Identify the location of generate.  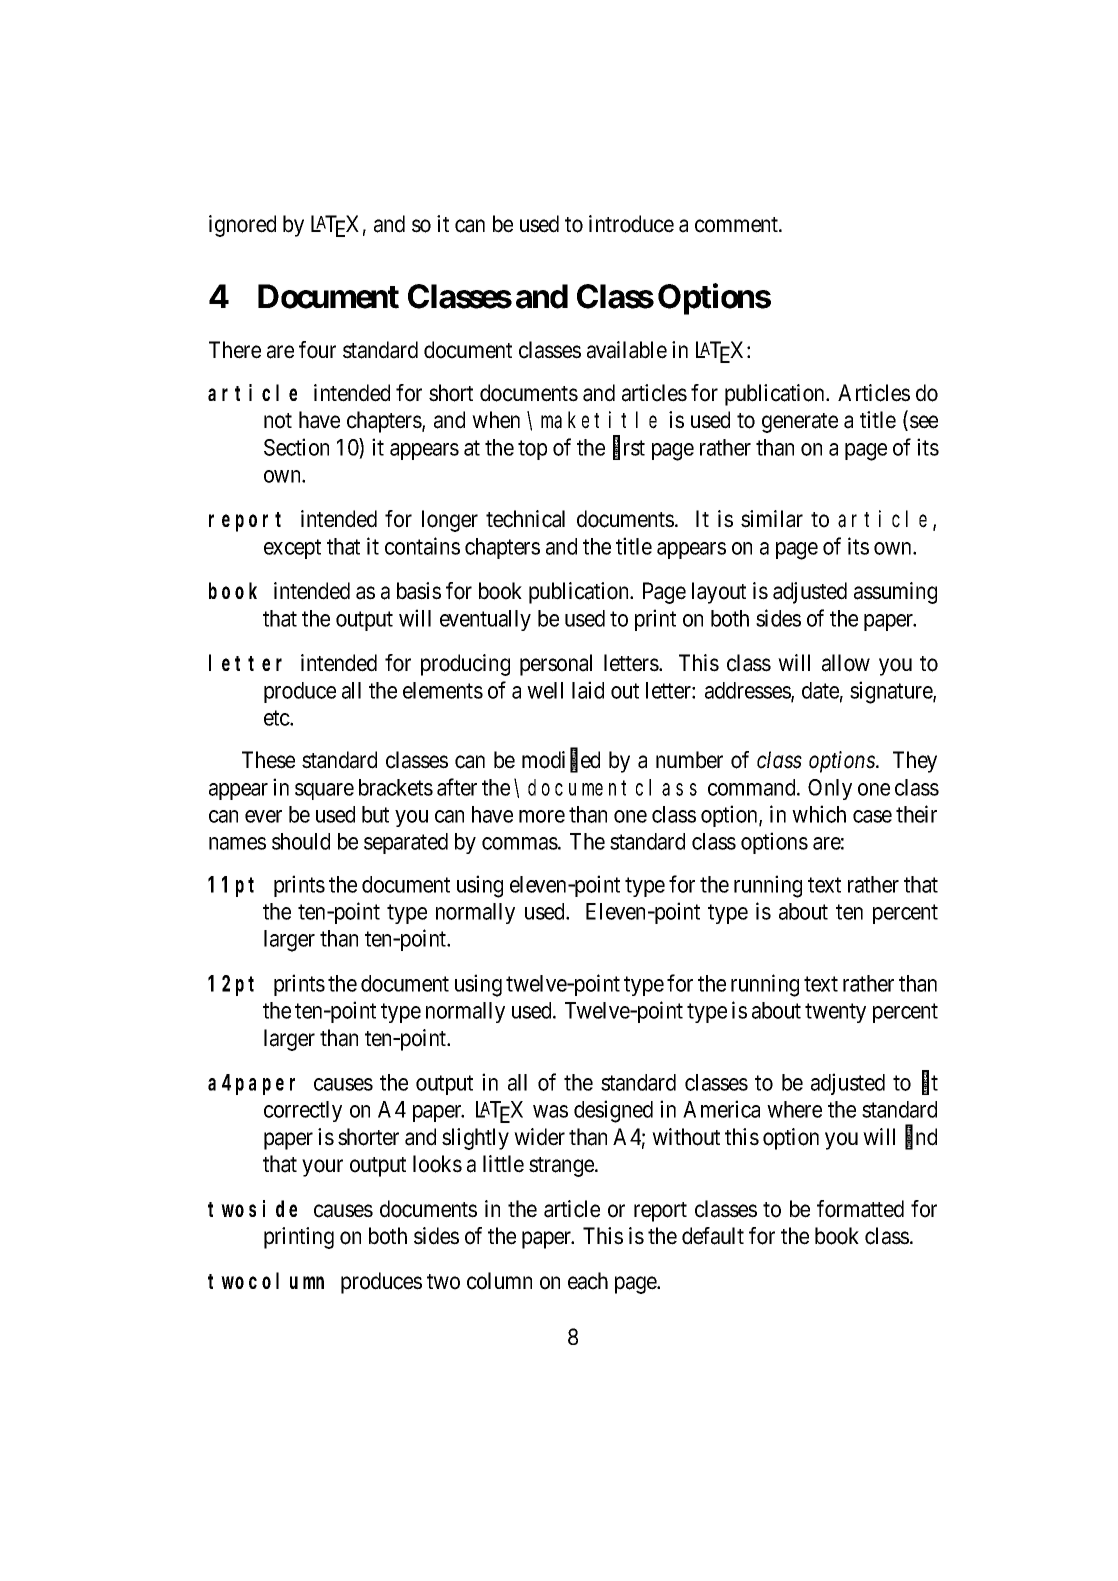
(800, 423).
